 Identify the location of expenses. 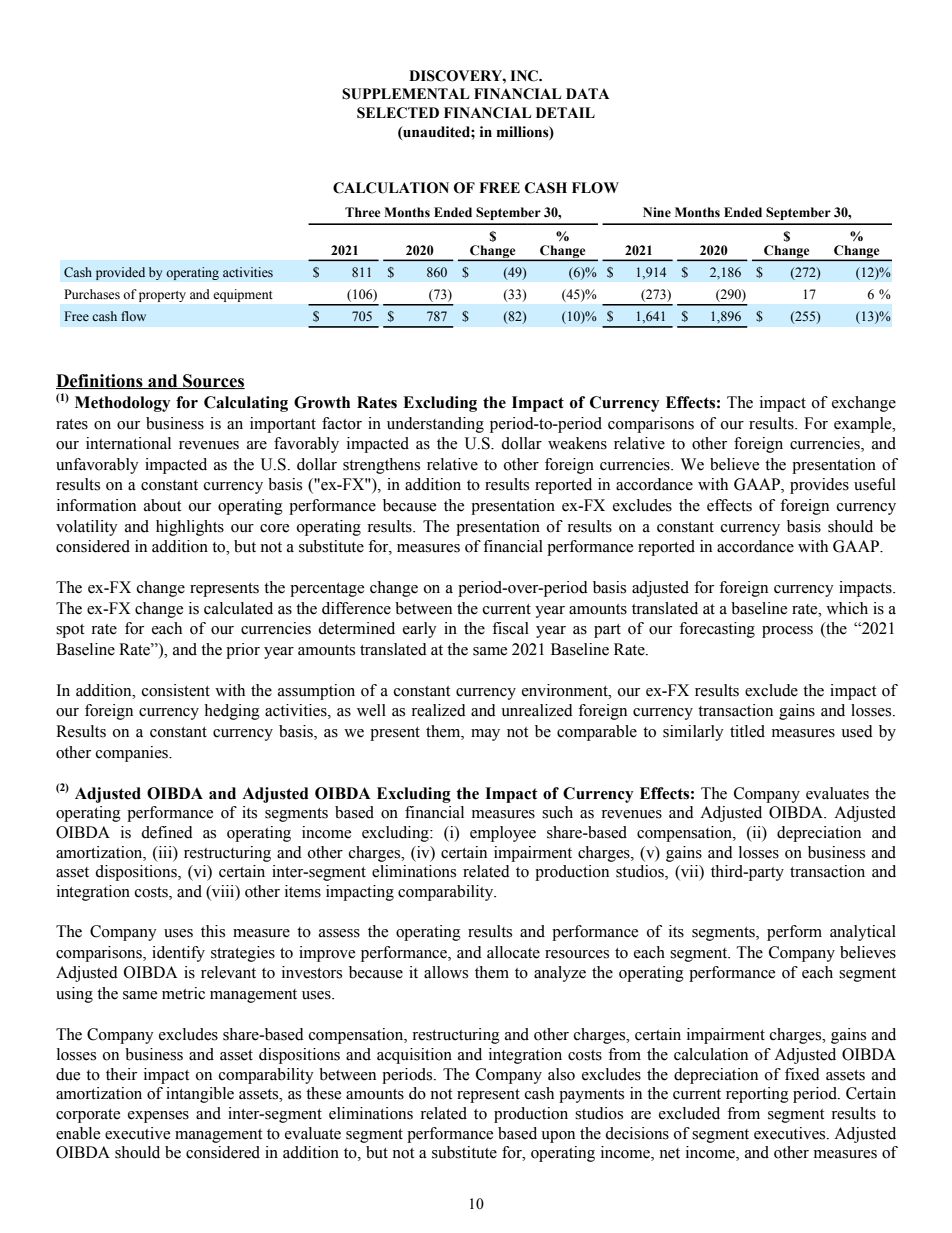
(158, 1117).
